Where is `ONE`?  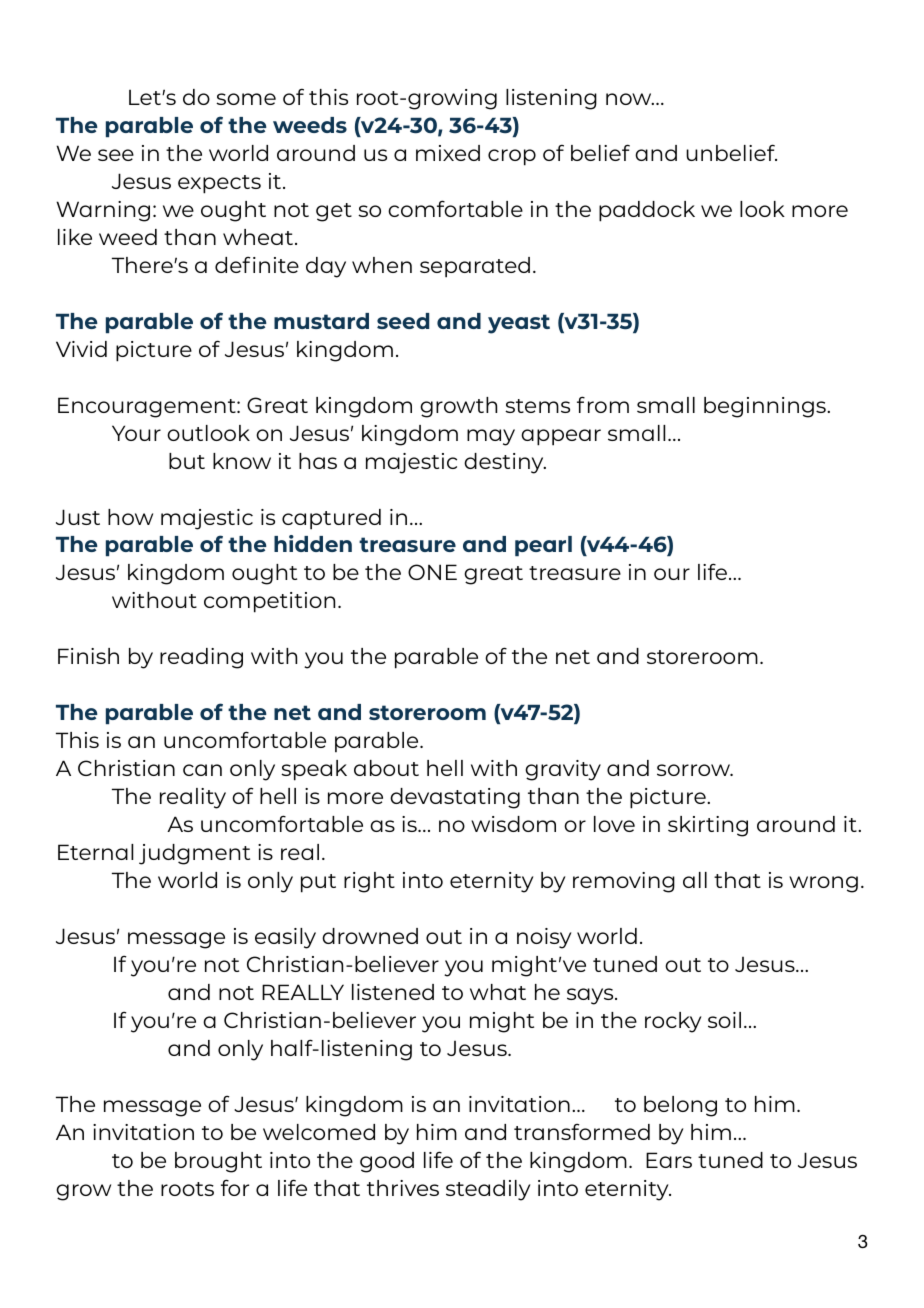 ONE is located at coordinates (432, 572).
